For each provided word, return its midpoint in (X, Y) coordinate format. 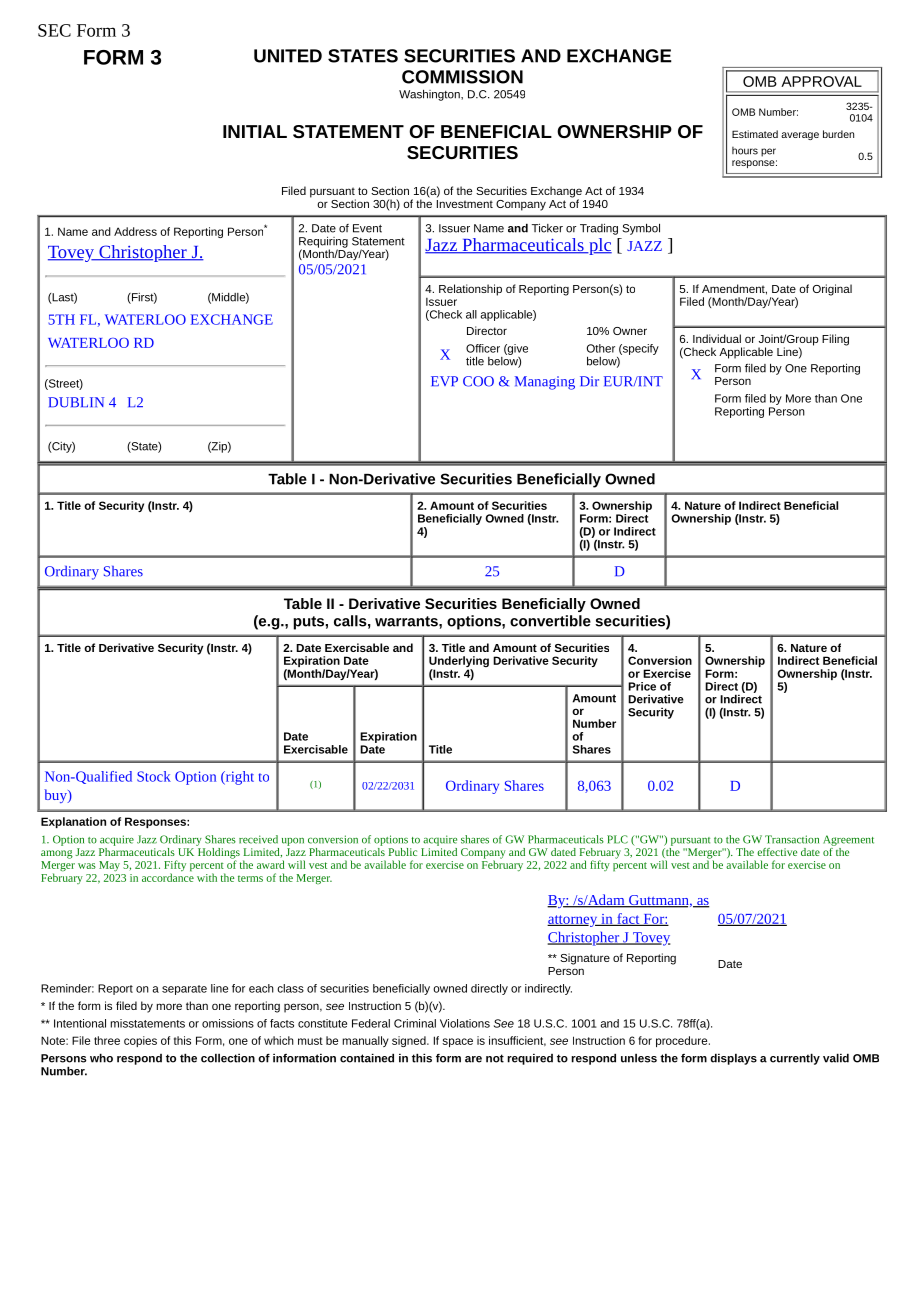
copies (140, 1041)
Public (402, 852)
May (109, 866)
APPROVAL (821, 81)
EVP (444, 381)
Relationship (470, 290)
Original (832, 290)
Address (135, 231)
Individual (717, 338)
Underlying (459, 663)
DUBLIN (76, 402)
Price (642, 686)
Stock (154, 776)
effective (777, 852)
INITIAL (255, 131)
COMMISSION (462, 77)
